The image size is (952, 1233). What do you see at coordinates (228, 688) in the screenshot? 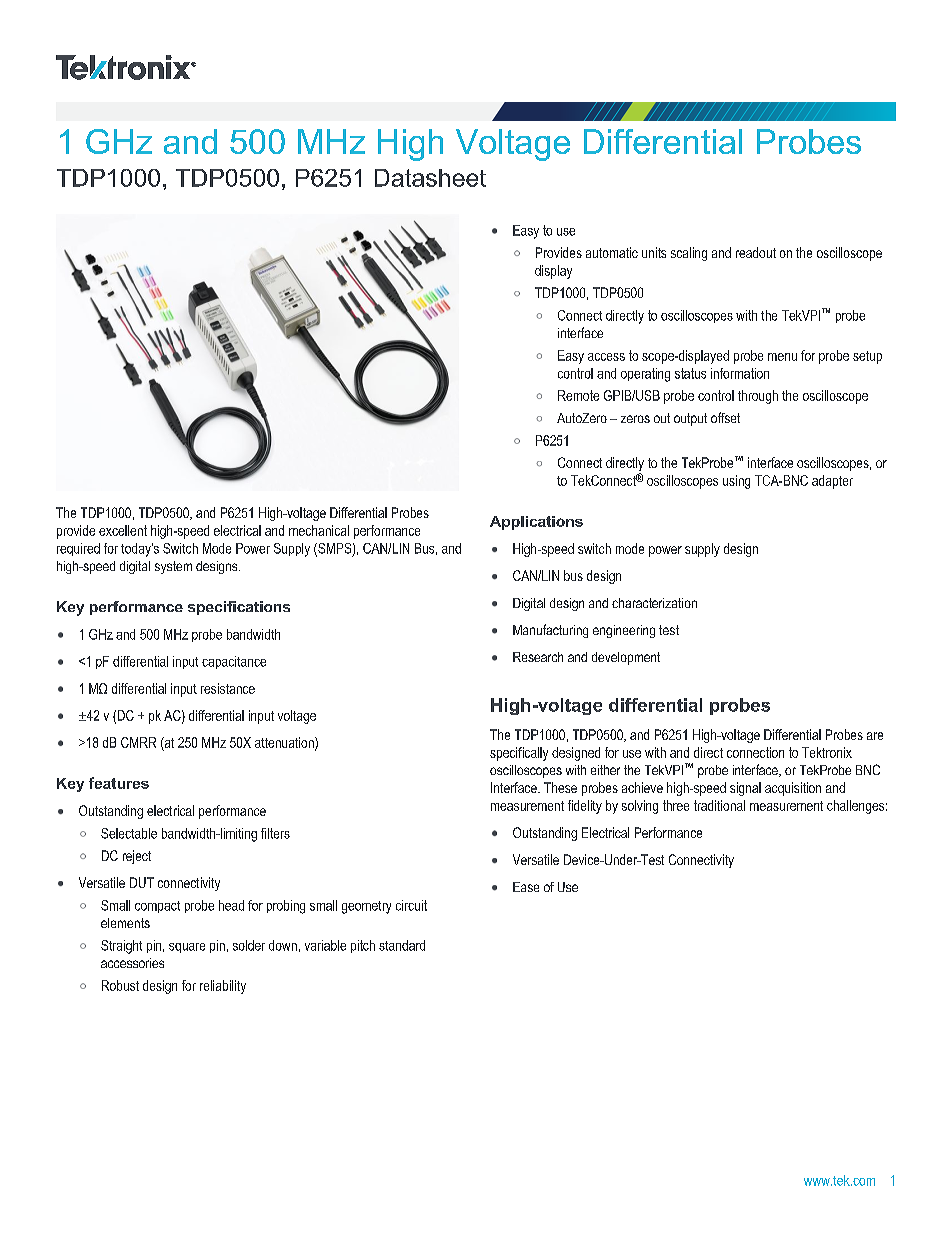
I see `resistance` at bounding box center [228, 688].
